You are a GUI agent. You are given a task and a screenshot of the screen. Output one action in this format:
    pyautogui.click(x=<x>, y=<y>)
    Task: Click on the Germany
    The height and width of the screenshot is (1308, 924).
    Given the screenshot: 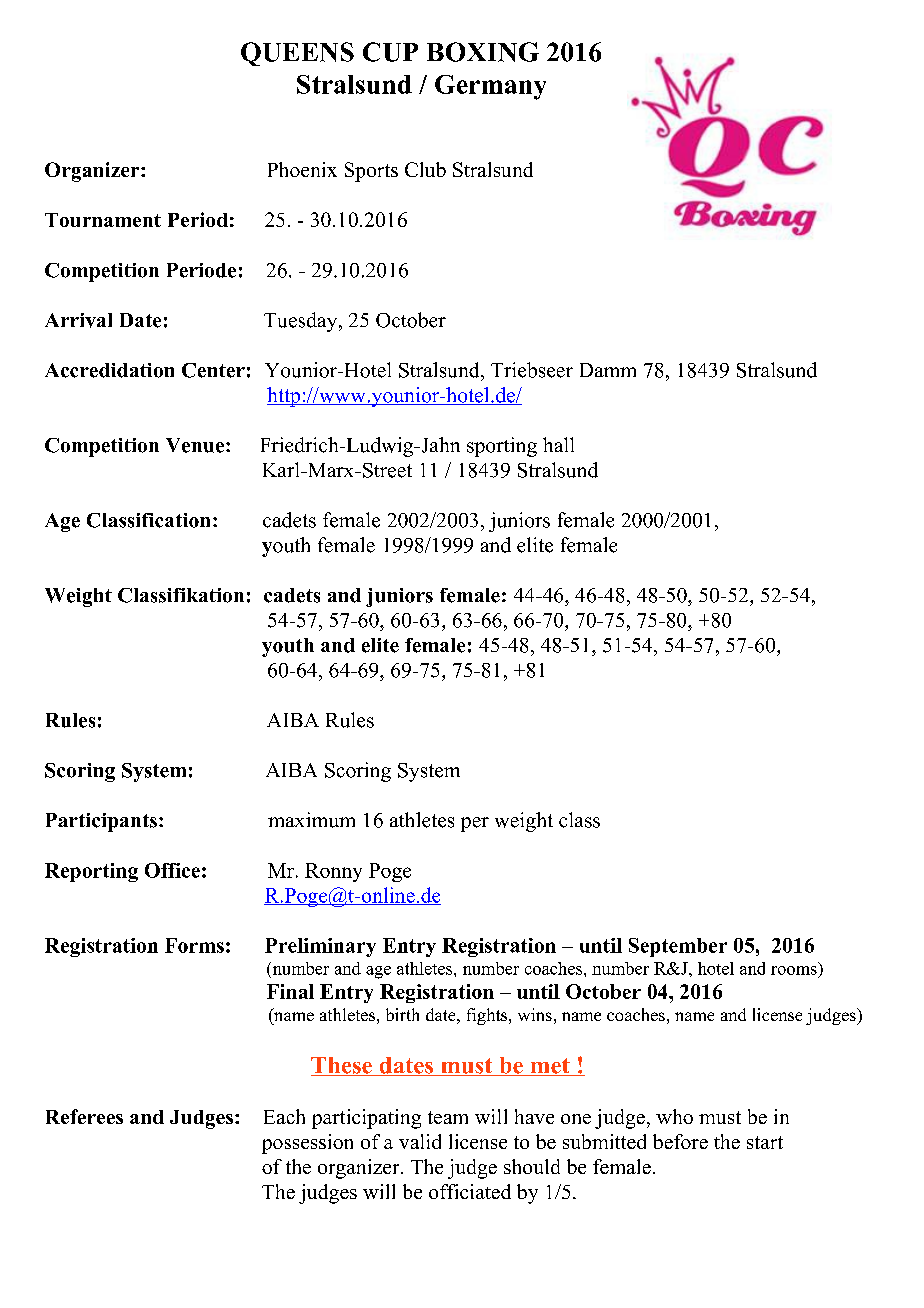 What is the action you would take?
    pyautogui.click(x=490, y=87)
